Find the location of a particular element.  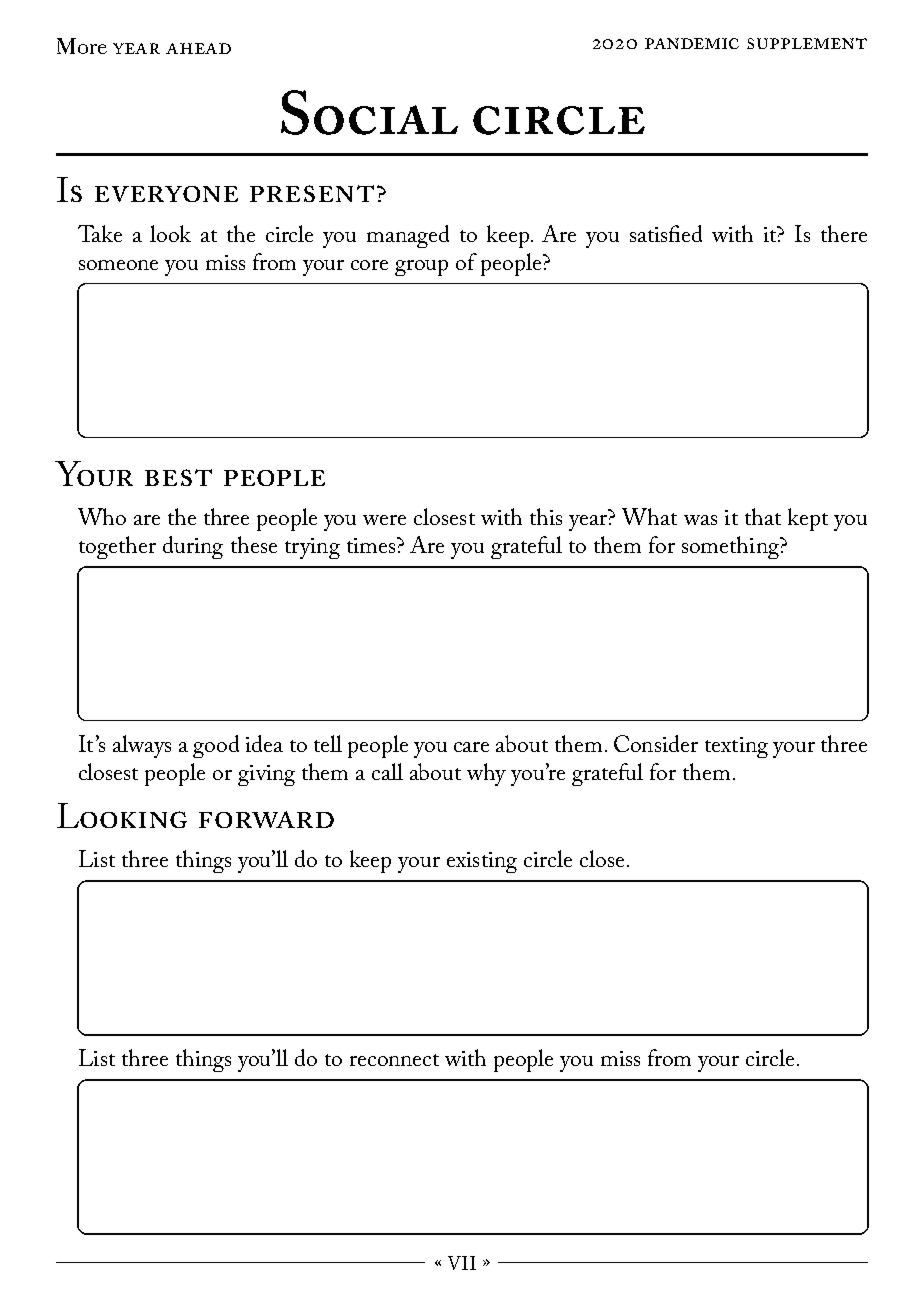

Social is located at coordinates (369, 112).
